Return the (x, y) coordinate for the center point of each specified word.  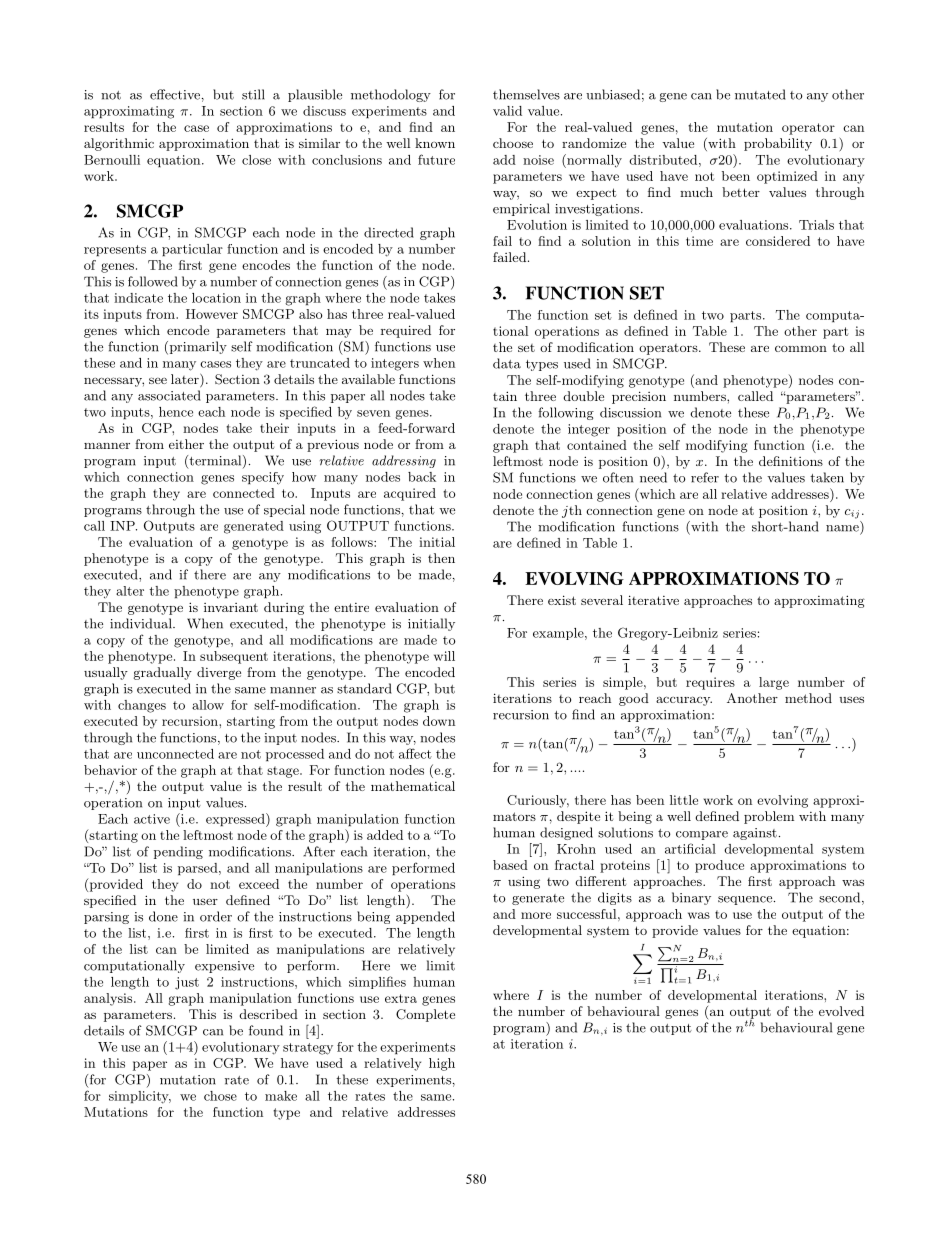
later (186, 378)
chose (220, 1096)
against (755, 834)
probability (778, 144)
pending (178, 852)
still (253, 94)
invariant (231, 607)
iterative (653, 600)
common (801, 349)
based (510, 865)
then (441, 558)
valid (507, 111)
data (507, 363)
